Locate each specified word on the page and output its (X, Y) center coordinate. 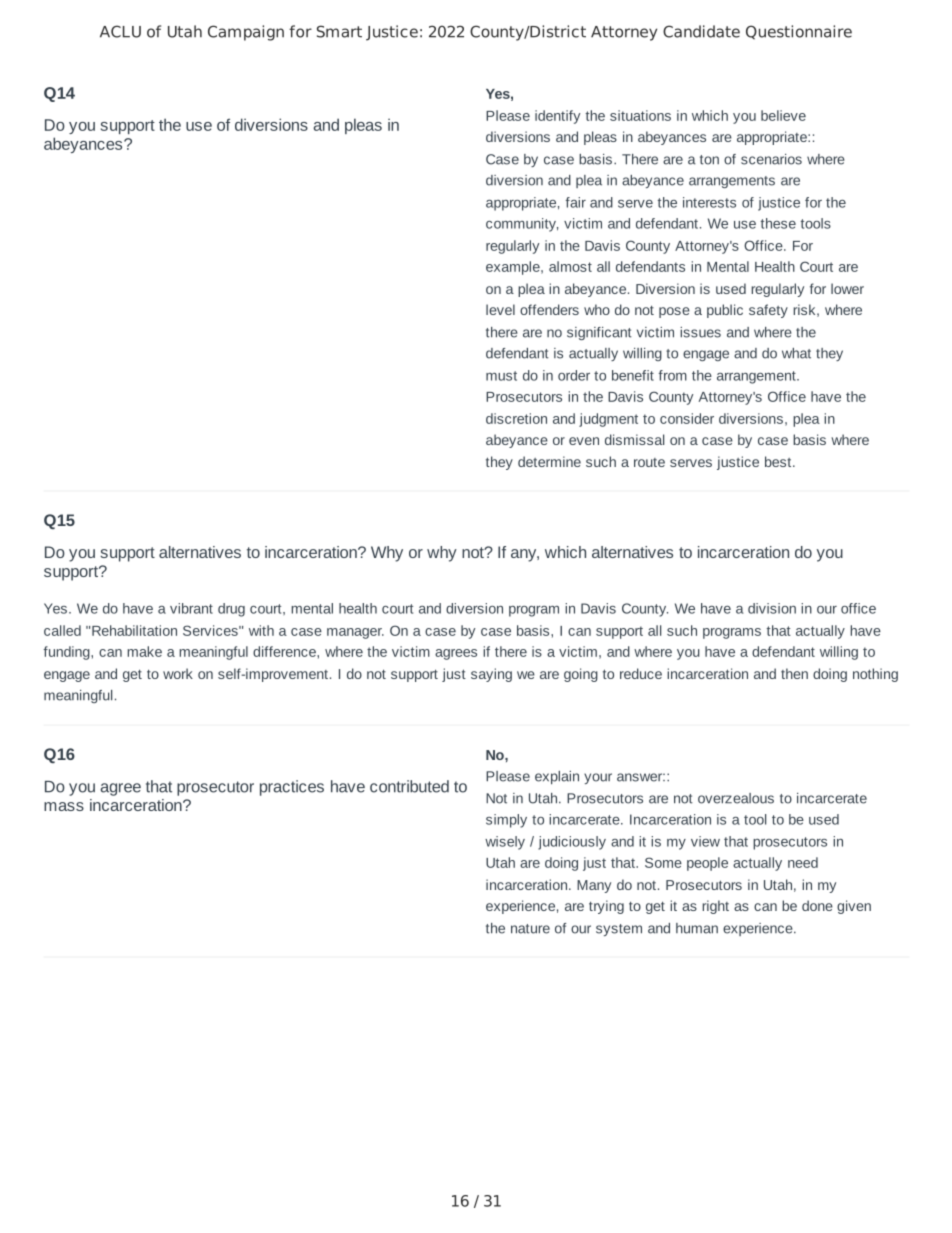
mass (64, 806)
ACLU (120, 31)
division (772, 608)
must (501, 376)
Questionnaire (799, 32)
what (796, 353)
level (500, 309)
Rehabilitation (134, 630)
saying (491, 675)
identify (557, 117)
